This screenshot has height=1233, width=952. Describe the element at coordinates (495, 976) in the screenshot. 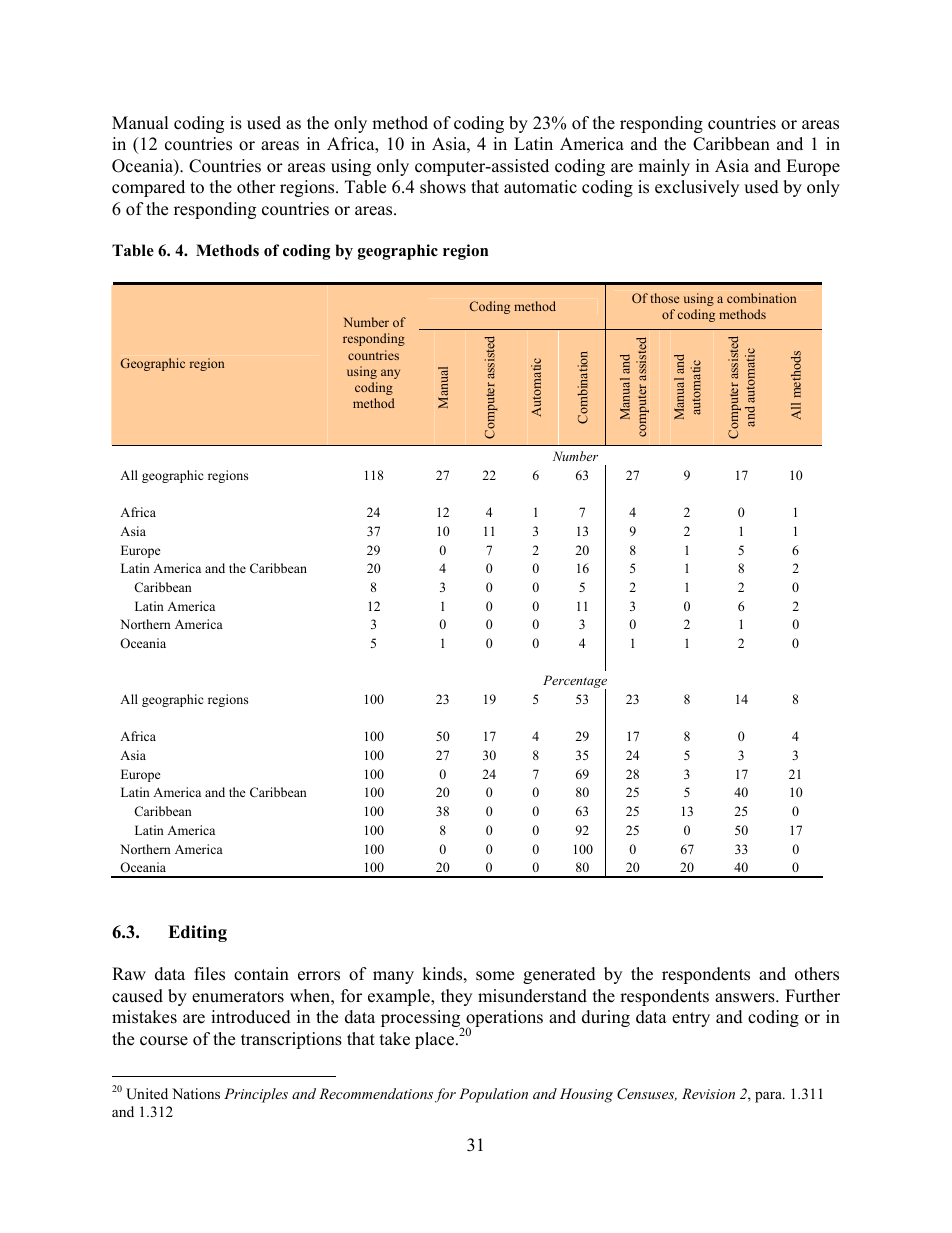

I see `some` at that location.
